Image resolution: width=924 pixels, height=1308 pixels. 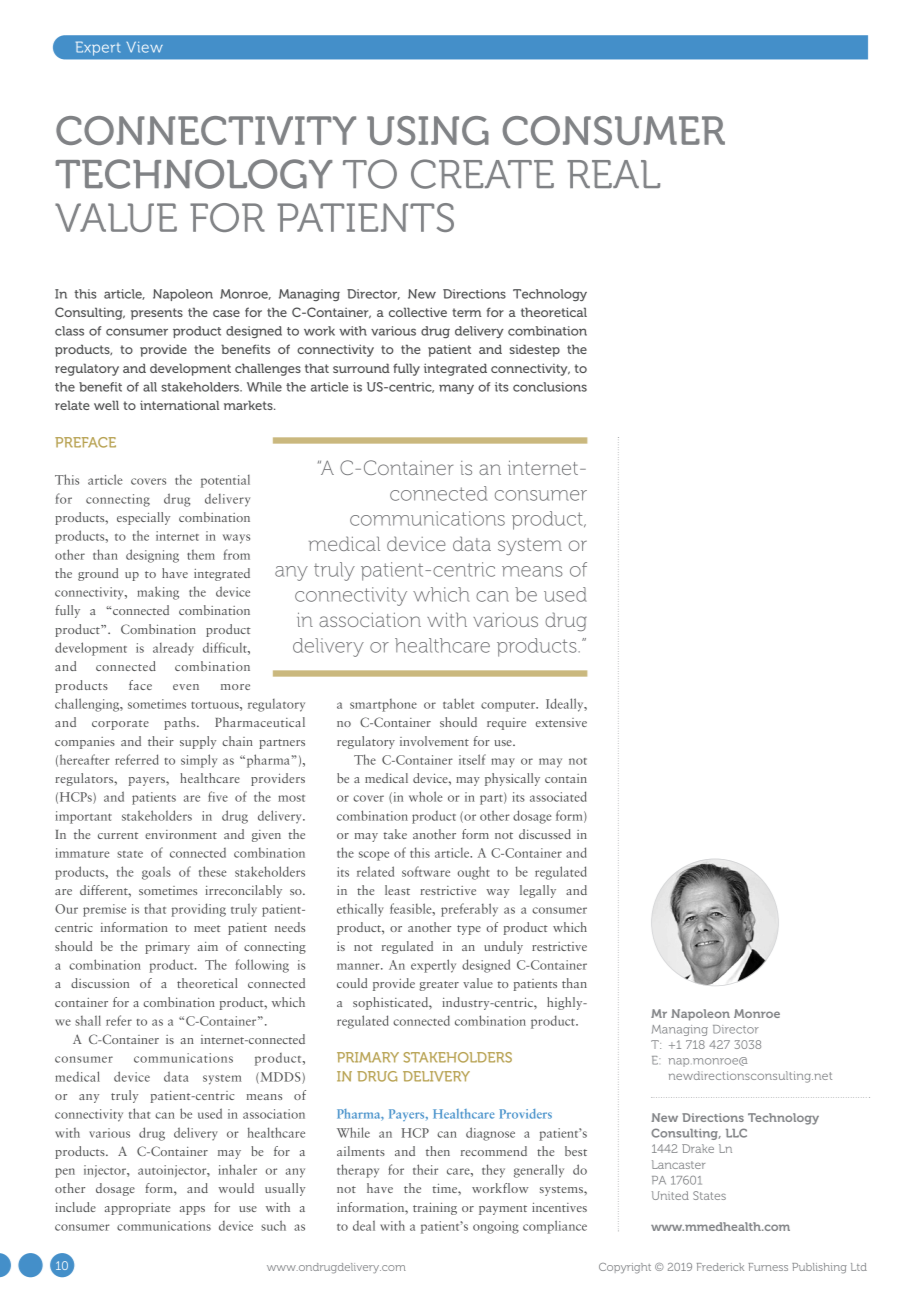 I want to click on international, so click(x=179, y=405).
